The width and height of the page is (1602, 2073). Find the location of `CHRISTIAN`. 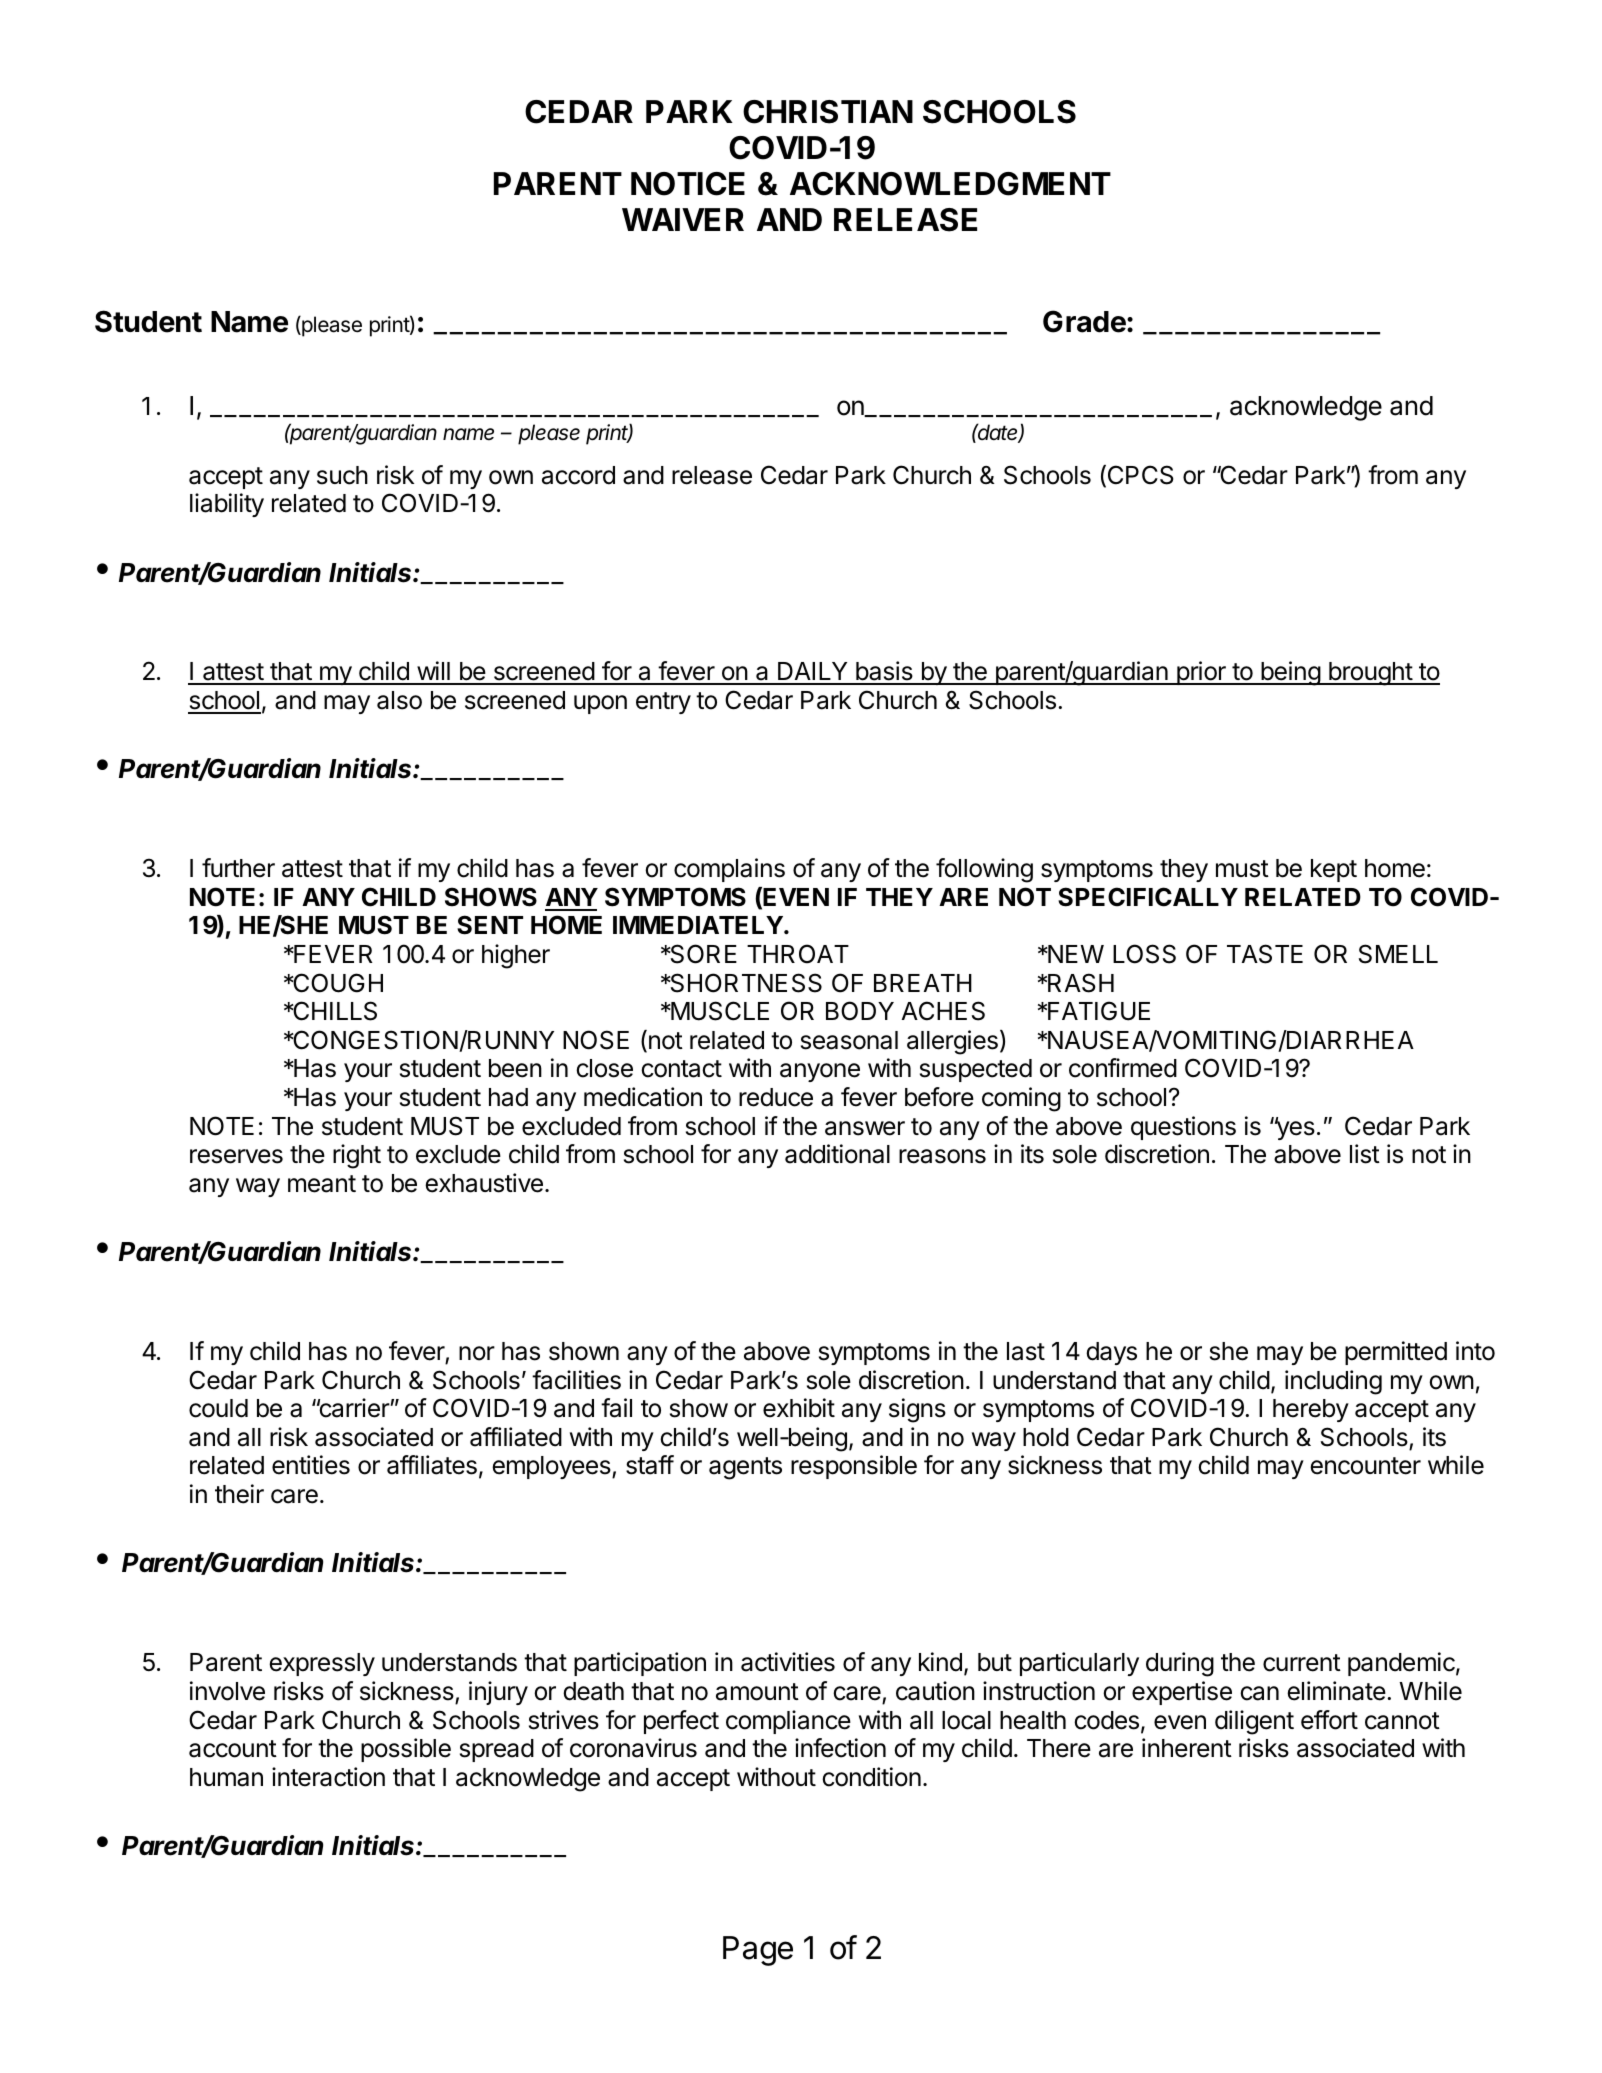

CHRISTIAN is located at coordinates (828, 112).
